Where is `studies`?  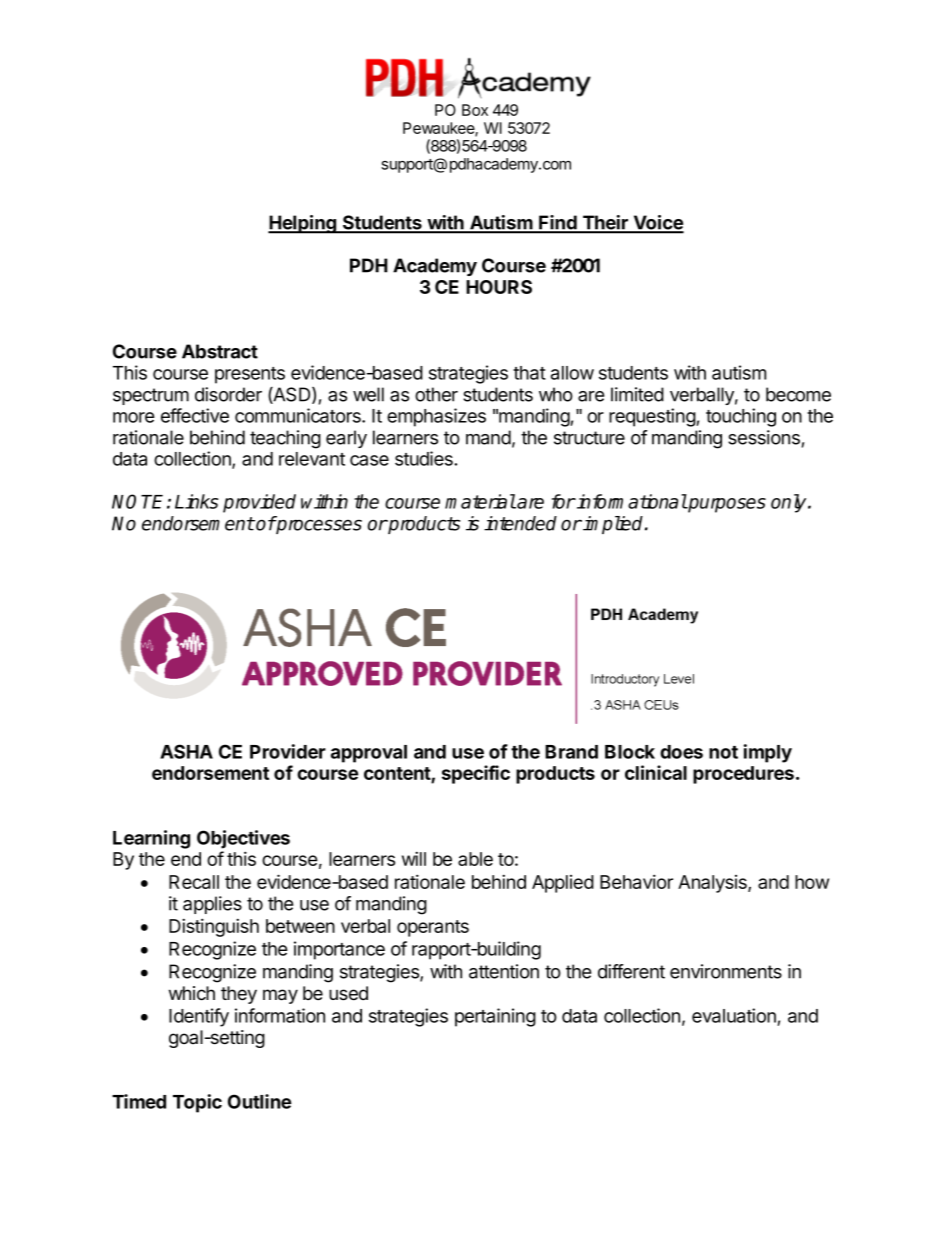
studies is located at coordinates (425, 458).
